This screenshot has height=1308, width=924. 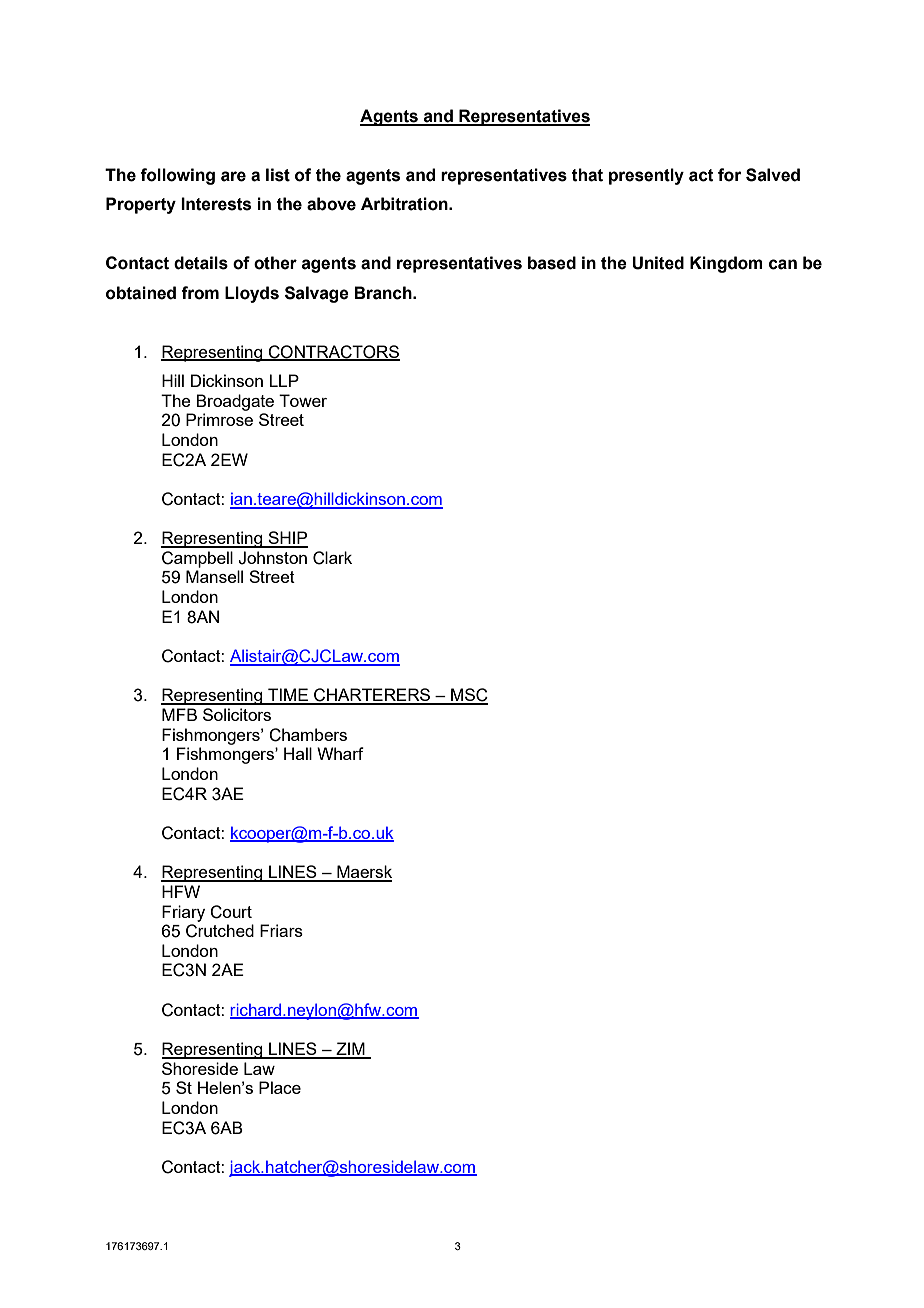 I want to click on MSC, so click(x=468, y=696).
